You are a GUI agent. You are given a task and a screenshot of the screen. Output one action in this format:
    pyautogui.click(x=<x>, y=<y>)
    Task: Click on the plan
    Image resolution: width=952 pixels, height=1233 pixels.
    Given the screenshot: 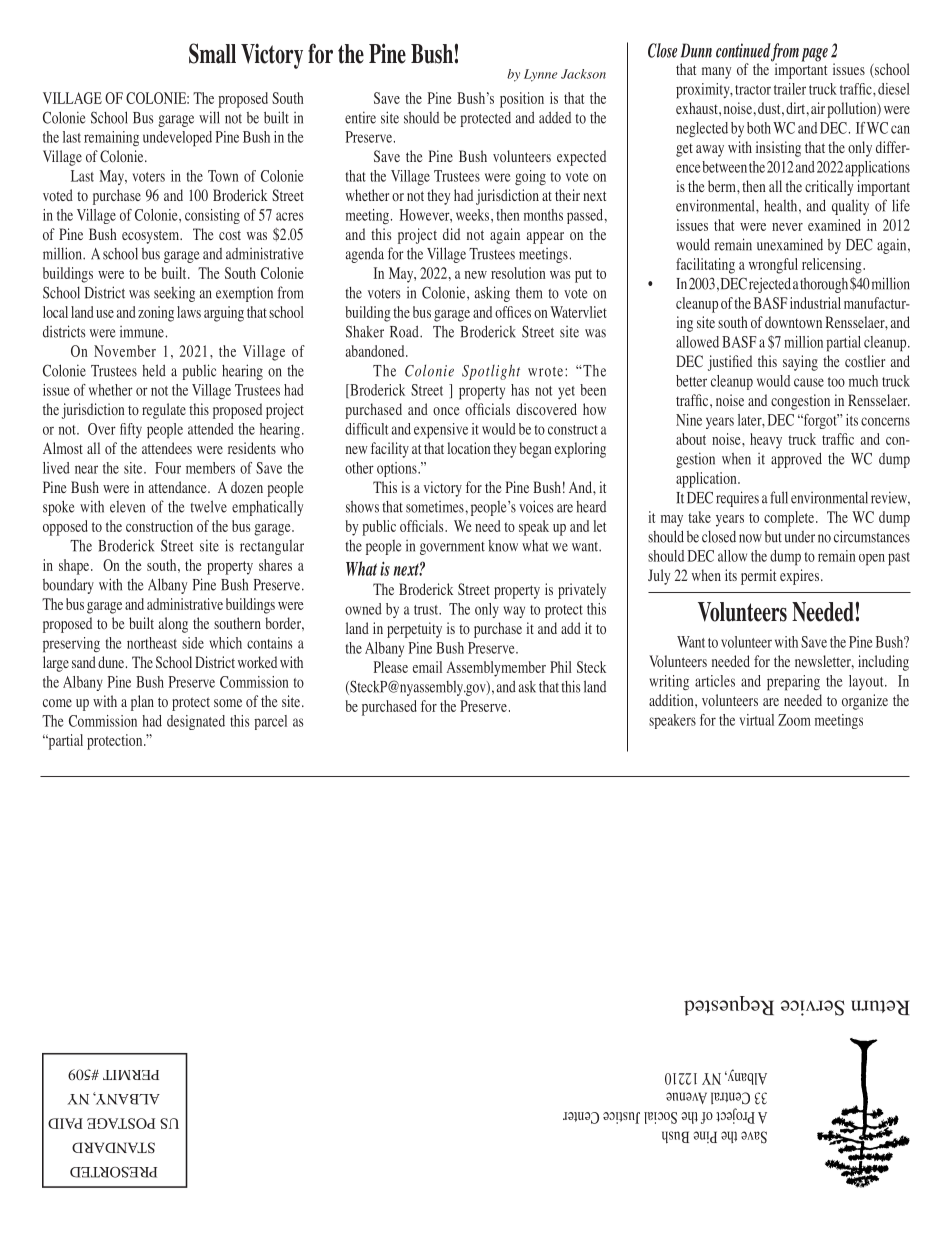 What is the action you would take?
    pyautogui.click(x=142, y=703)
